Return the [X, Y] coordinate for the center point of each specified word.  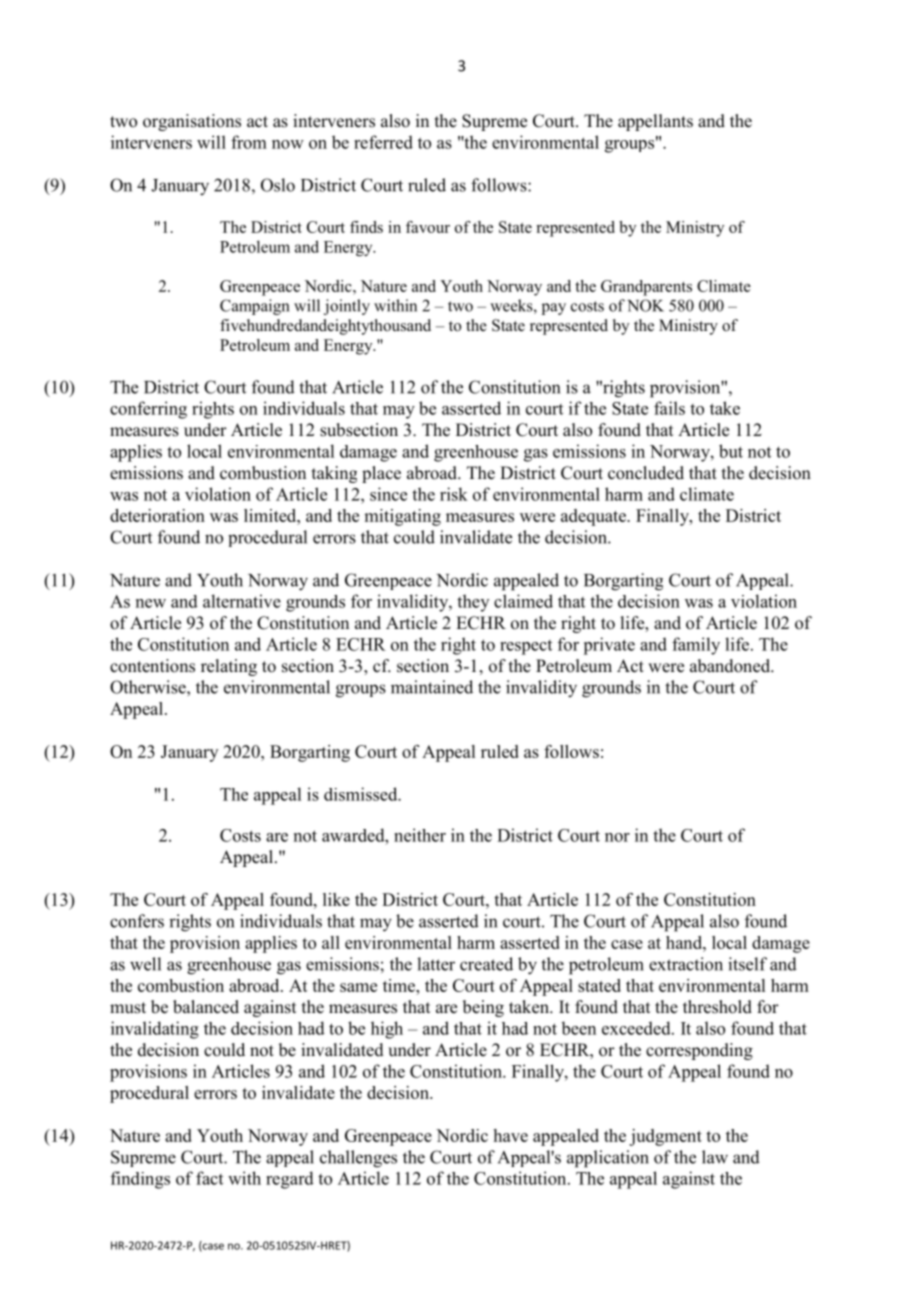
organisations [192, 122]
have [511, 1135]
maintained [432, 687]
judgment [665, 1137]
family [696, 646]
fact [209, 1178]
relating [229, 667]
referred [383, 142]
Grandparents [646, 288]
